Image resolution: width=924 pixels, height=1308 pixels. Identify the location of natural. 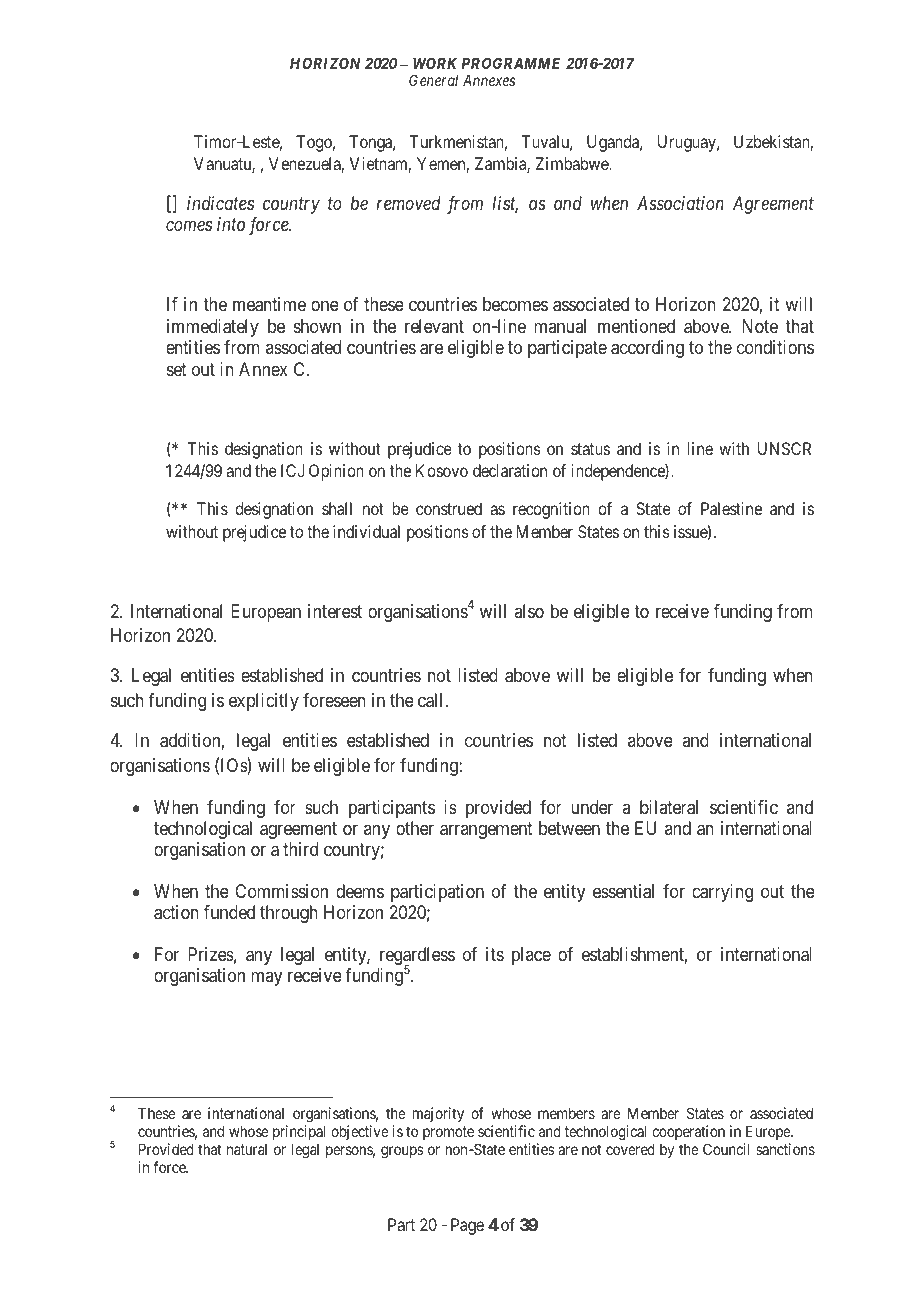
(247, 1149).
